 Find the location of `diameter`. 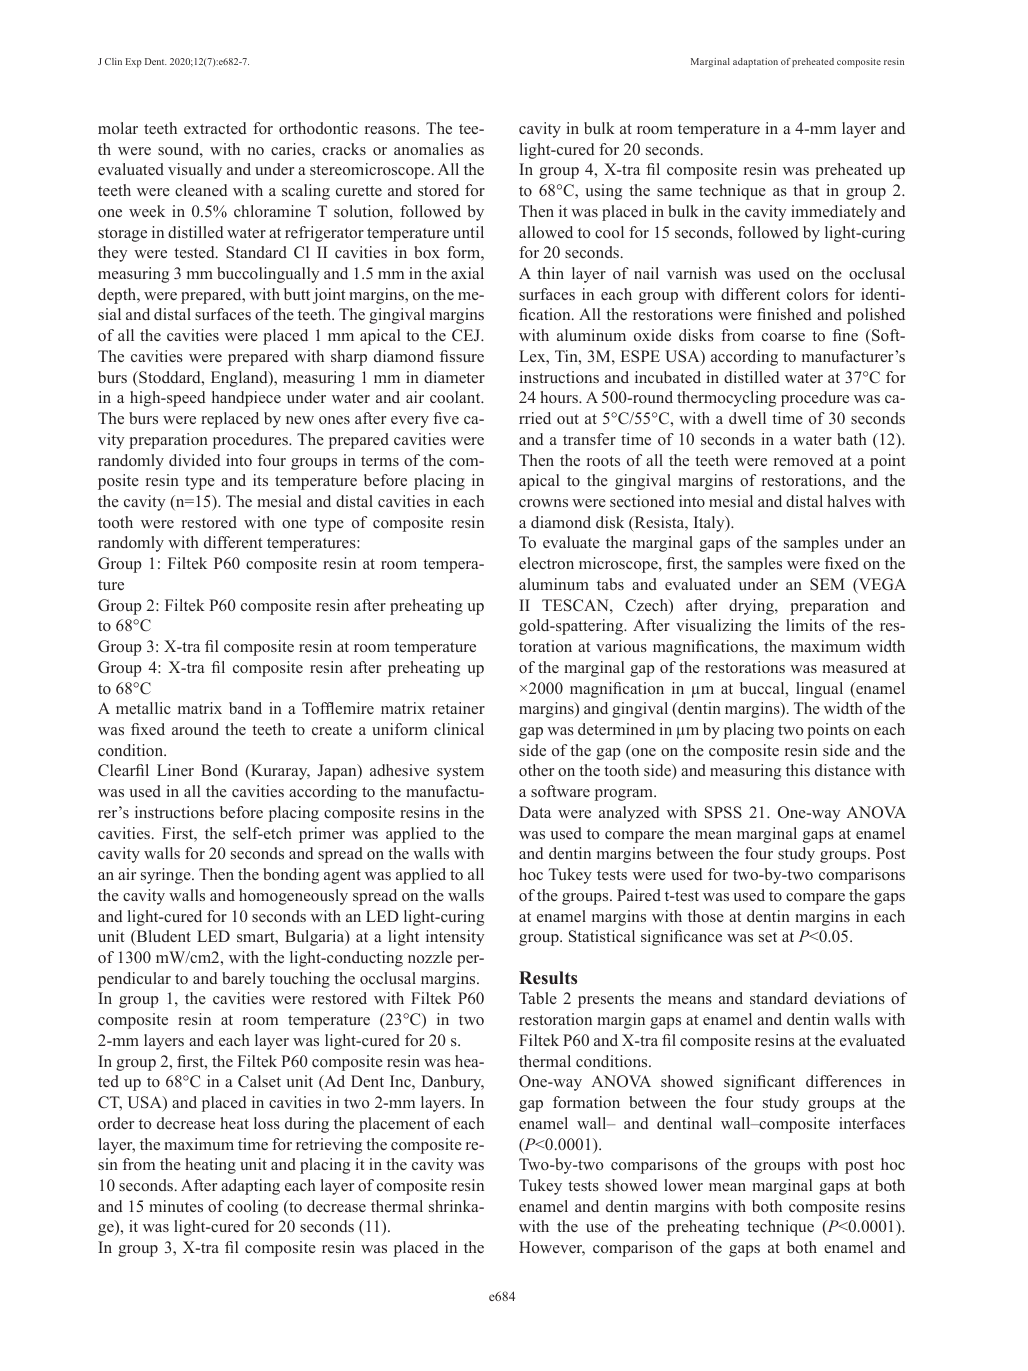

diameter is located at coordinates (454, 377).
